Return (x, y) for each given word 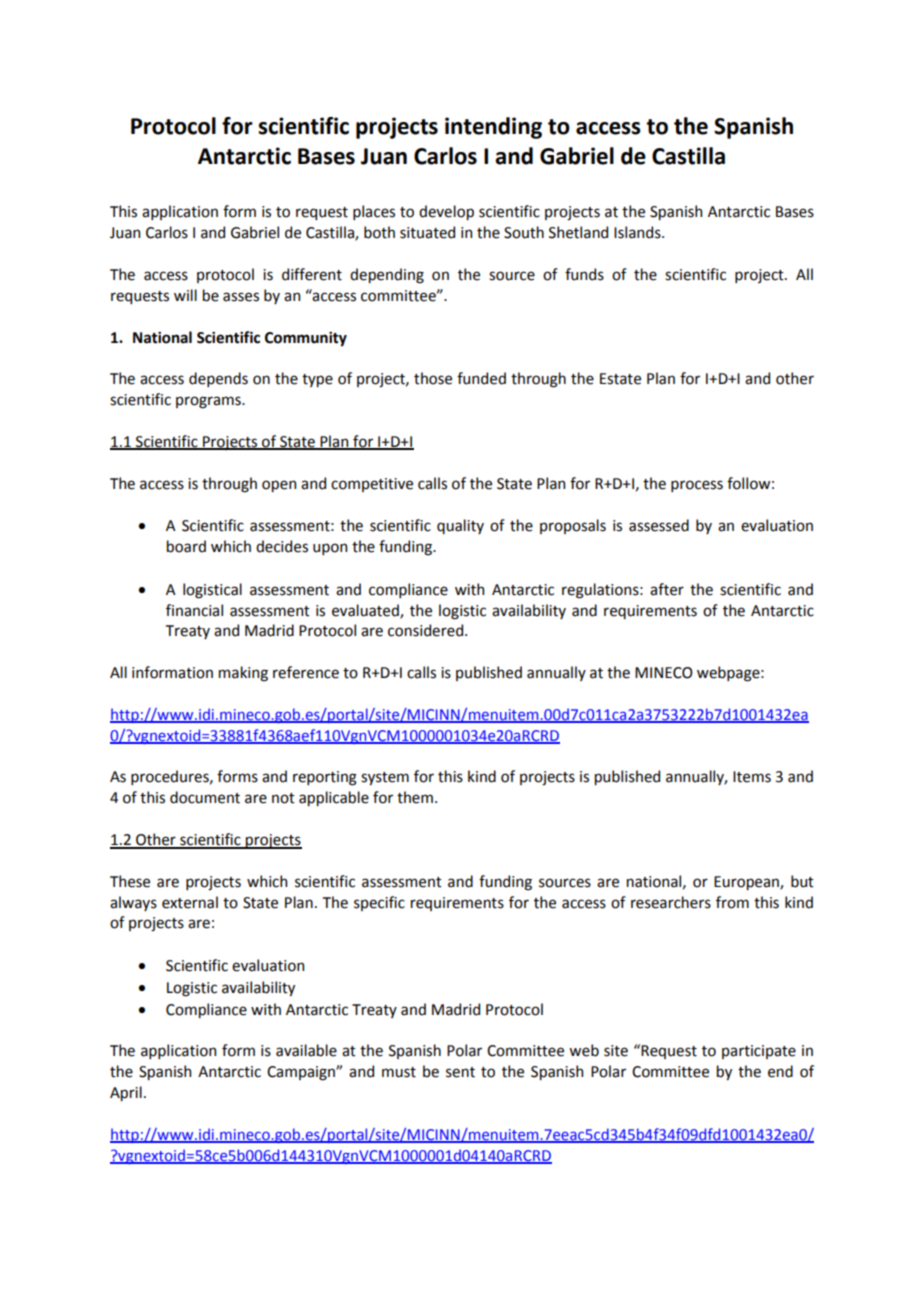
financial (194, 610)
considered (425, 630)
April (126, 1093)
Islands (638, 232)
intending (493, 128)
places (374, 212)
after (667, 589)
